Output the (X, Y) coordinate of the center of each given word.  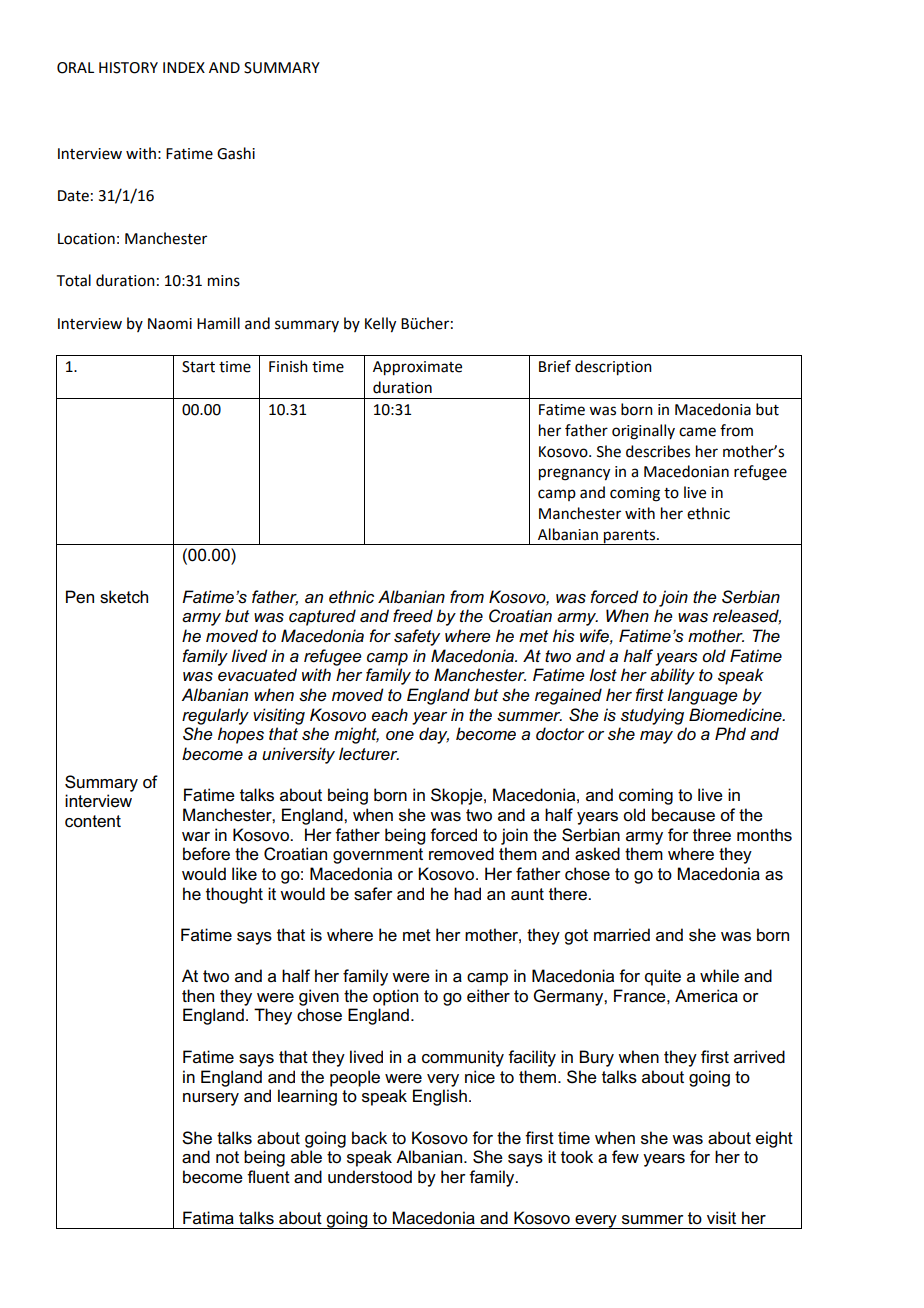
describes (658, 451)
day (434, 735)
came (697, 432)
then (198, 996)
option (395, 997)
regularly (215, 716)
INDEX (184, 67)
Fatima (208, 1218)
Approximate (417, 368)
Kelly (380, 325)
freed (413, 616)
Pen (80, 597)
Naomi (170, 324)
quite (663, 977)
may (656, 737)
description (613, 368)
